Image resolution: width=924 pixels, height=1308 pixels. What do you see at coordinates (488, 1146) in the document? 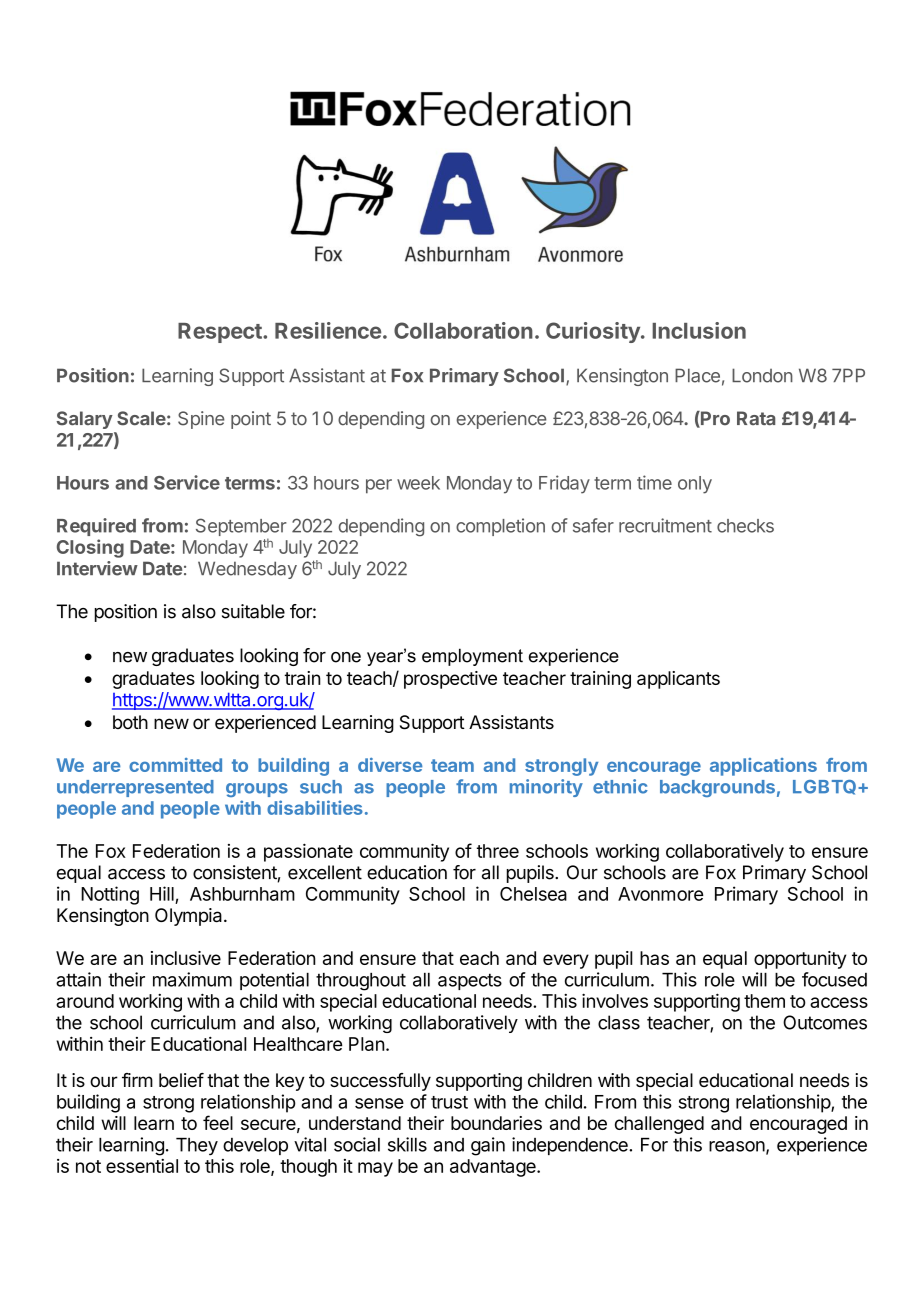
I see `gain` at bounding box center [488, 1146].
